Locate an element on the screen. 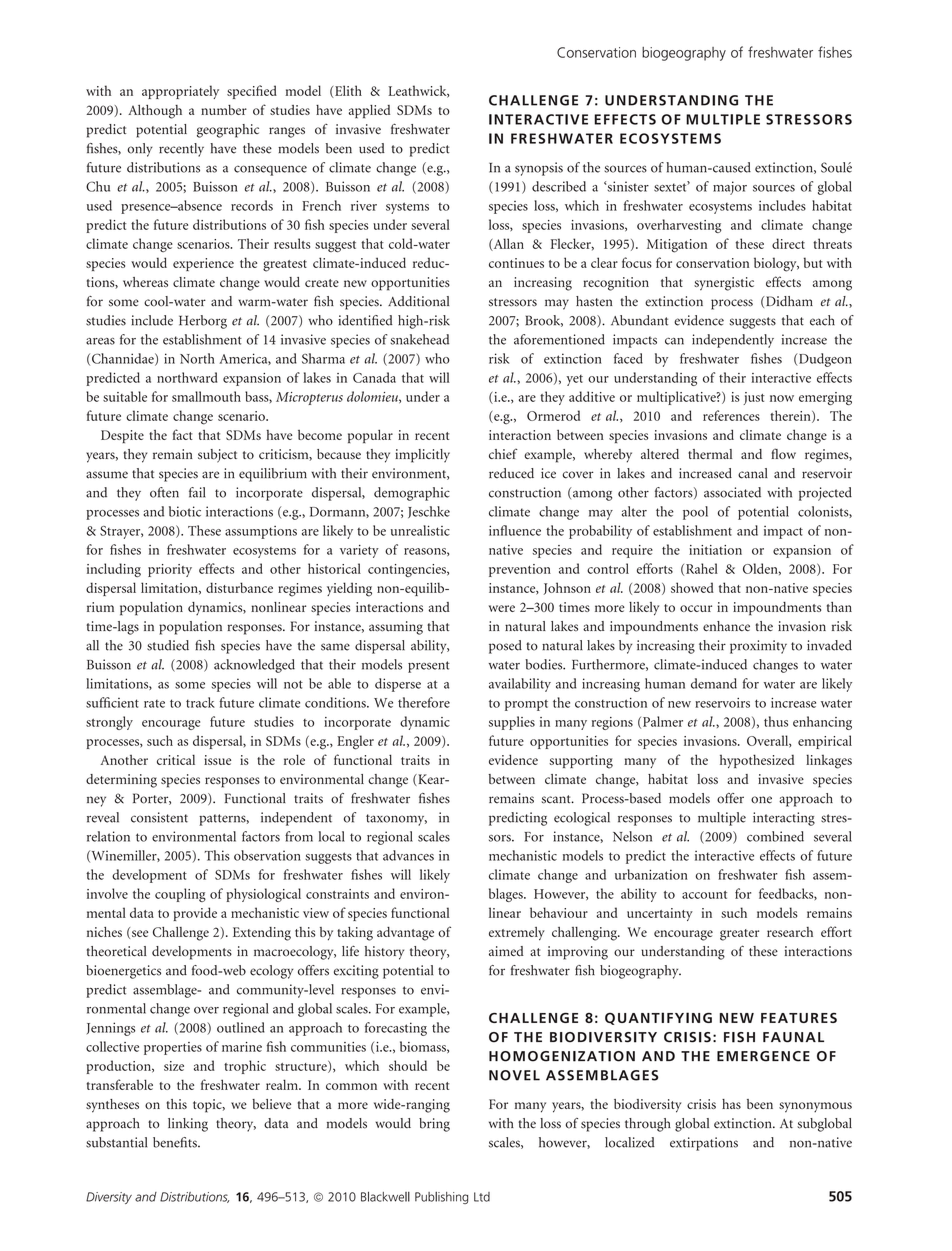 The image size is (952, 1251). major is located at coordinates (730, 188).
